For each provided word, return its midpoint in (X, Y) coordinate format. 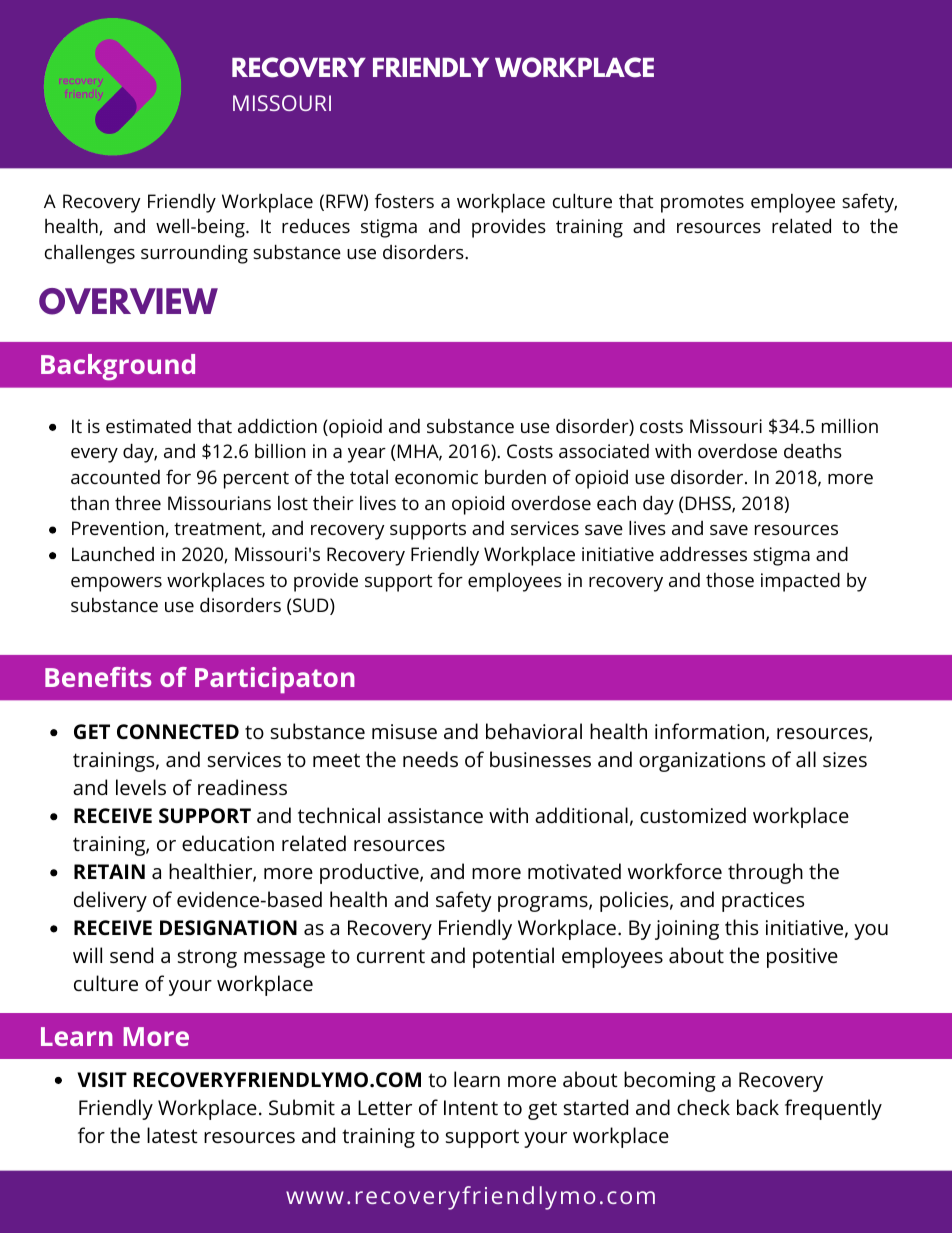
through (765, 873)
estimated (148, 426)
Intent (471, 1107)
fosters (404, 200)
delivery (110, 901)
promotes (702, 204)
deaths (813, 451)
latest (172, 1135)
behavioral (534, 731)
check (703, 1107)
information (711, 732)
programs (544, 904)
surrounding (194, 254)
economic (436, 477)
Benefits (98, 677)
